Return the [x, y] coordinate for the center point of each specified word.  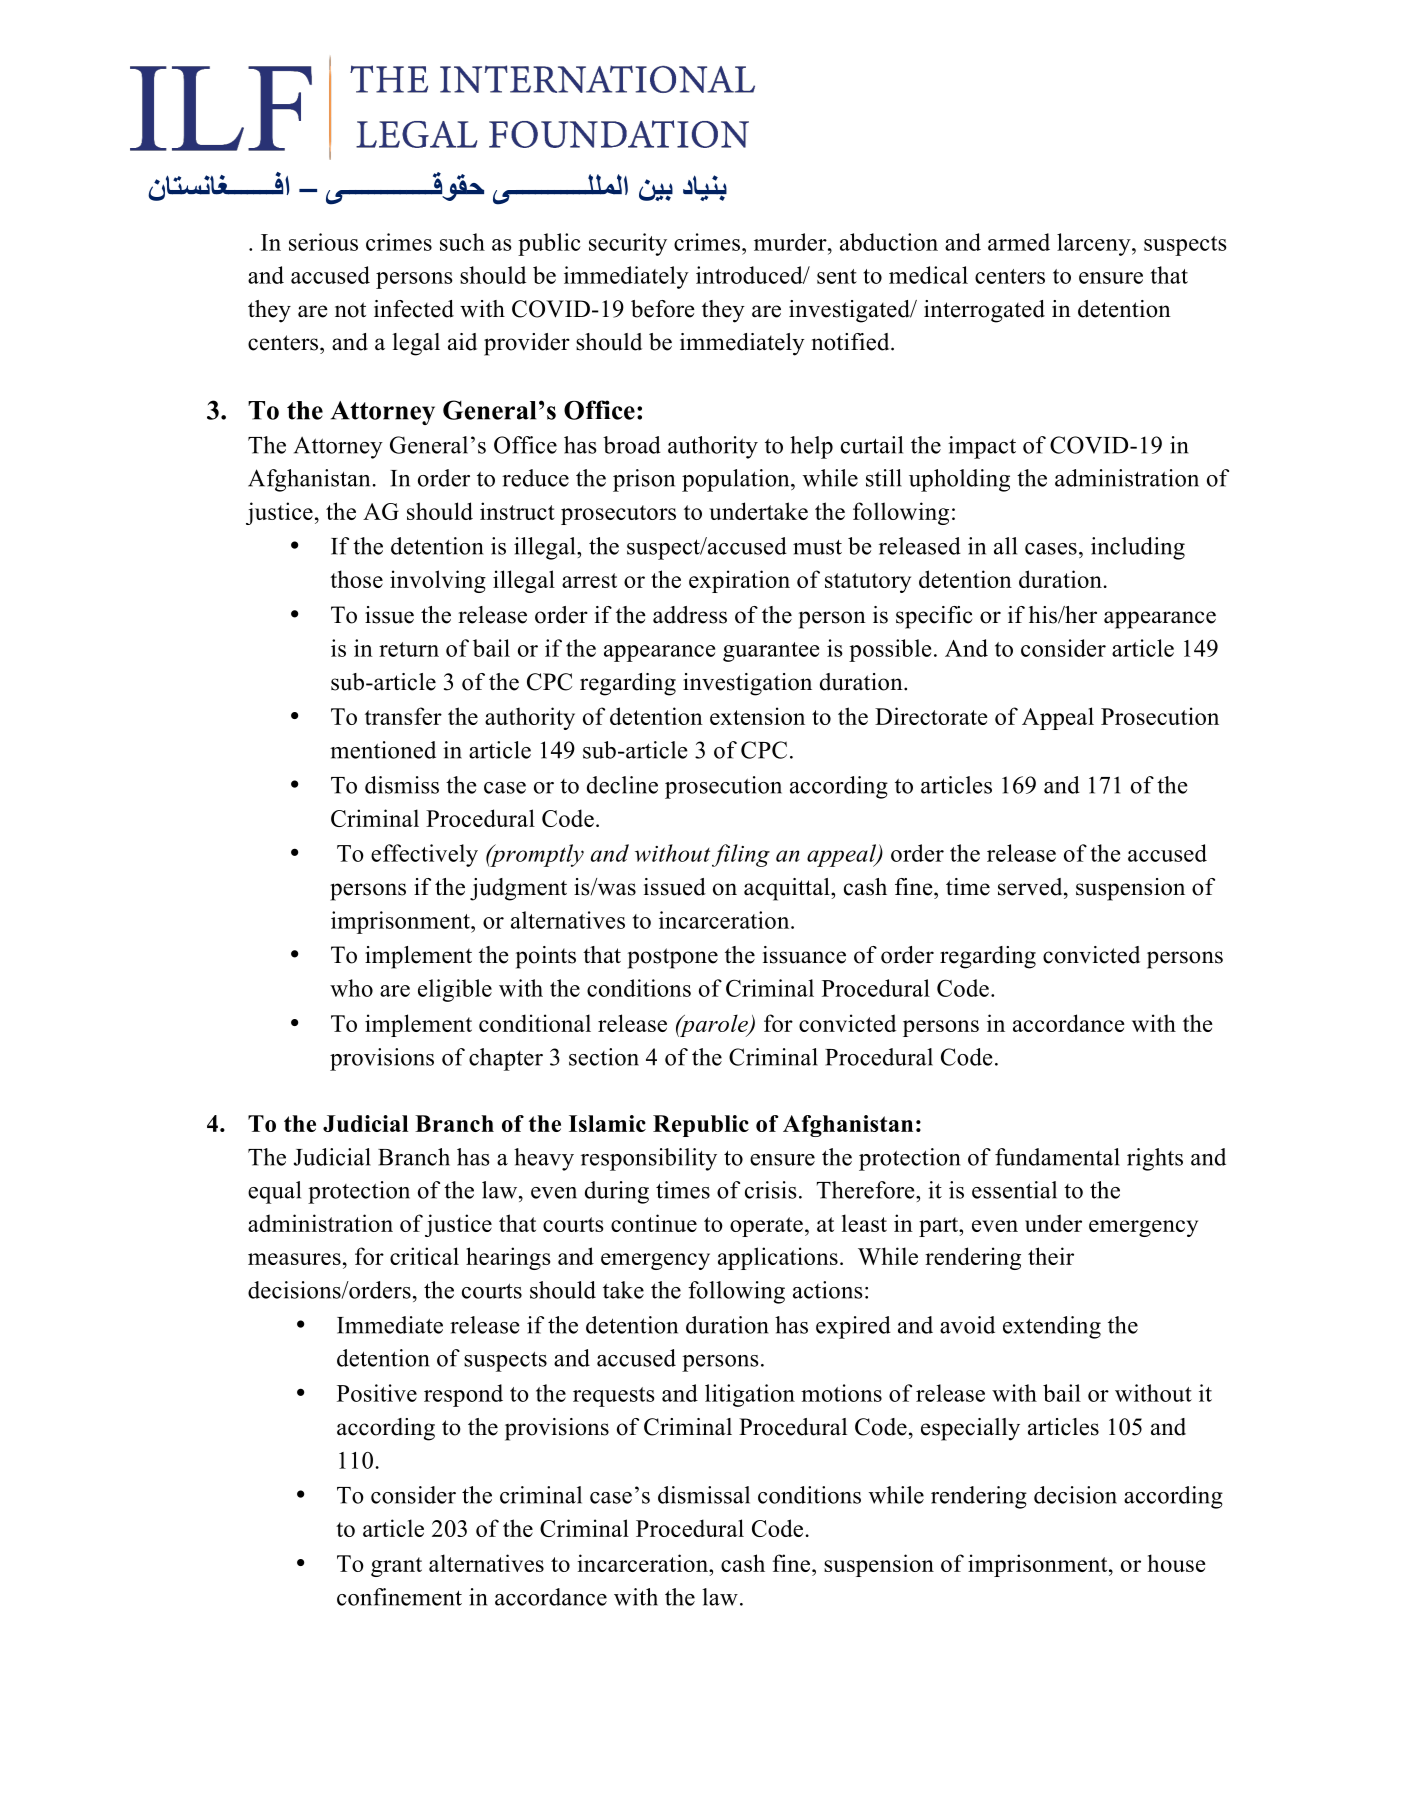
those [356, 579]
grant [396, 1567]
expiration [739, 581]
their [1051, 1256]
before [663, 309]
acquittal [788, 889]
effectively [424, 855]
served [1031, 887]
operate [766, 1227]
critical [424, 1256]
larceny [1095, 244]
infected [414, 309]
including [1138, 548]
